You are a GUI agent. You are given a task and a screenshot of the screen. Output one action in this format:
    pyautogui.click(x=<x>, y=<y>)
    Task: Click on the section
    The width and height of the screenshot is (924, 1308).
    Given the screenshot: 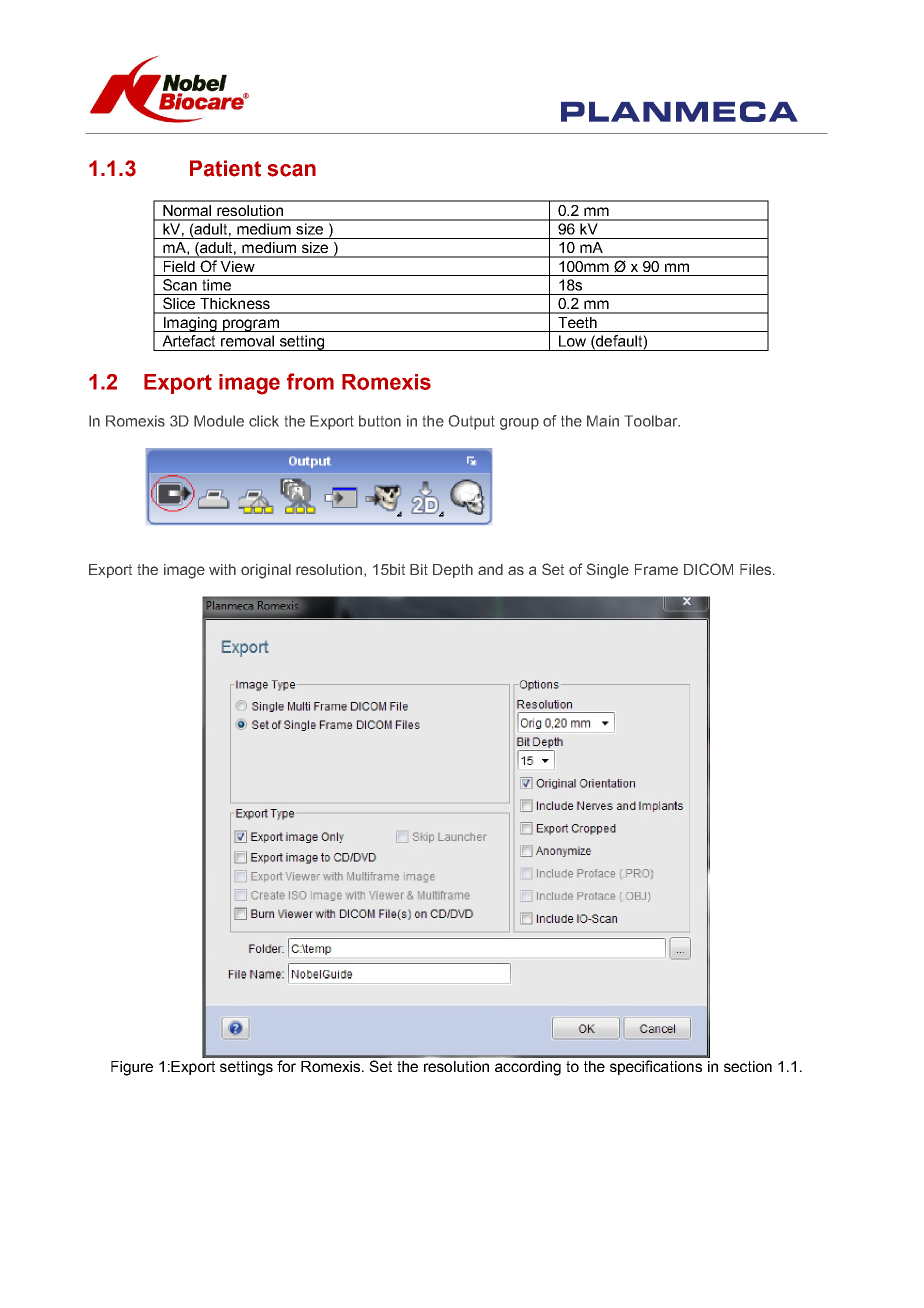 What is the action you would take?
    pyautogui.click(x=748, y=1066)
